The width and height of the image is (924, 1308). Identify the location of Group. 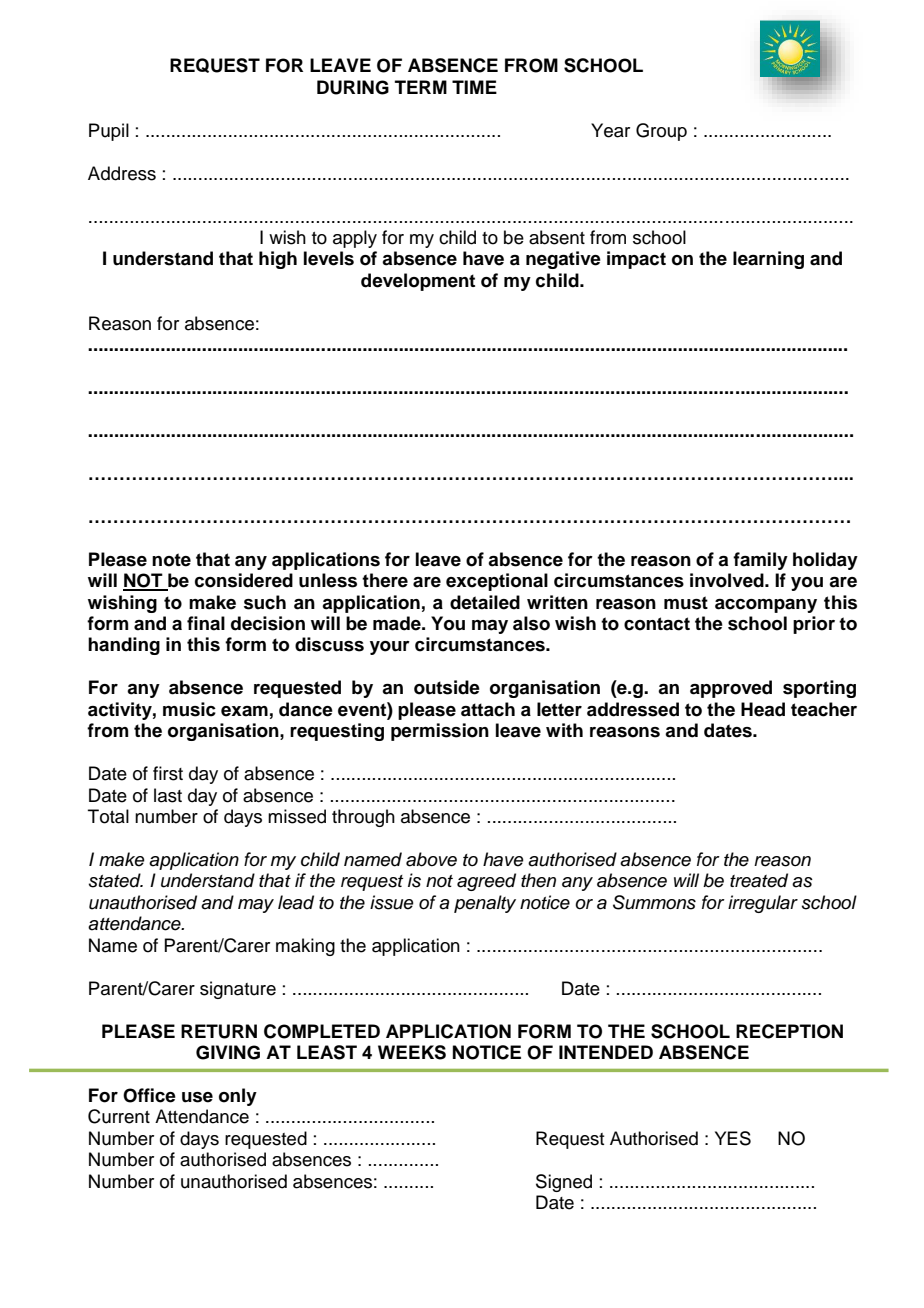
(661, 132).
